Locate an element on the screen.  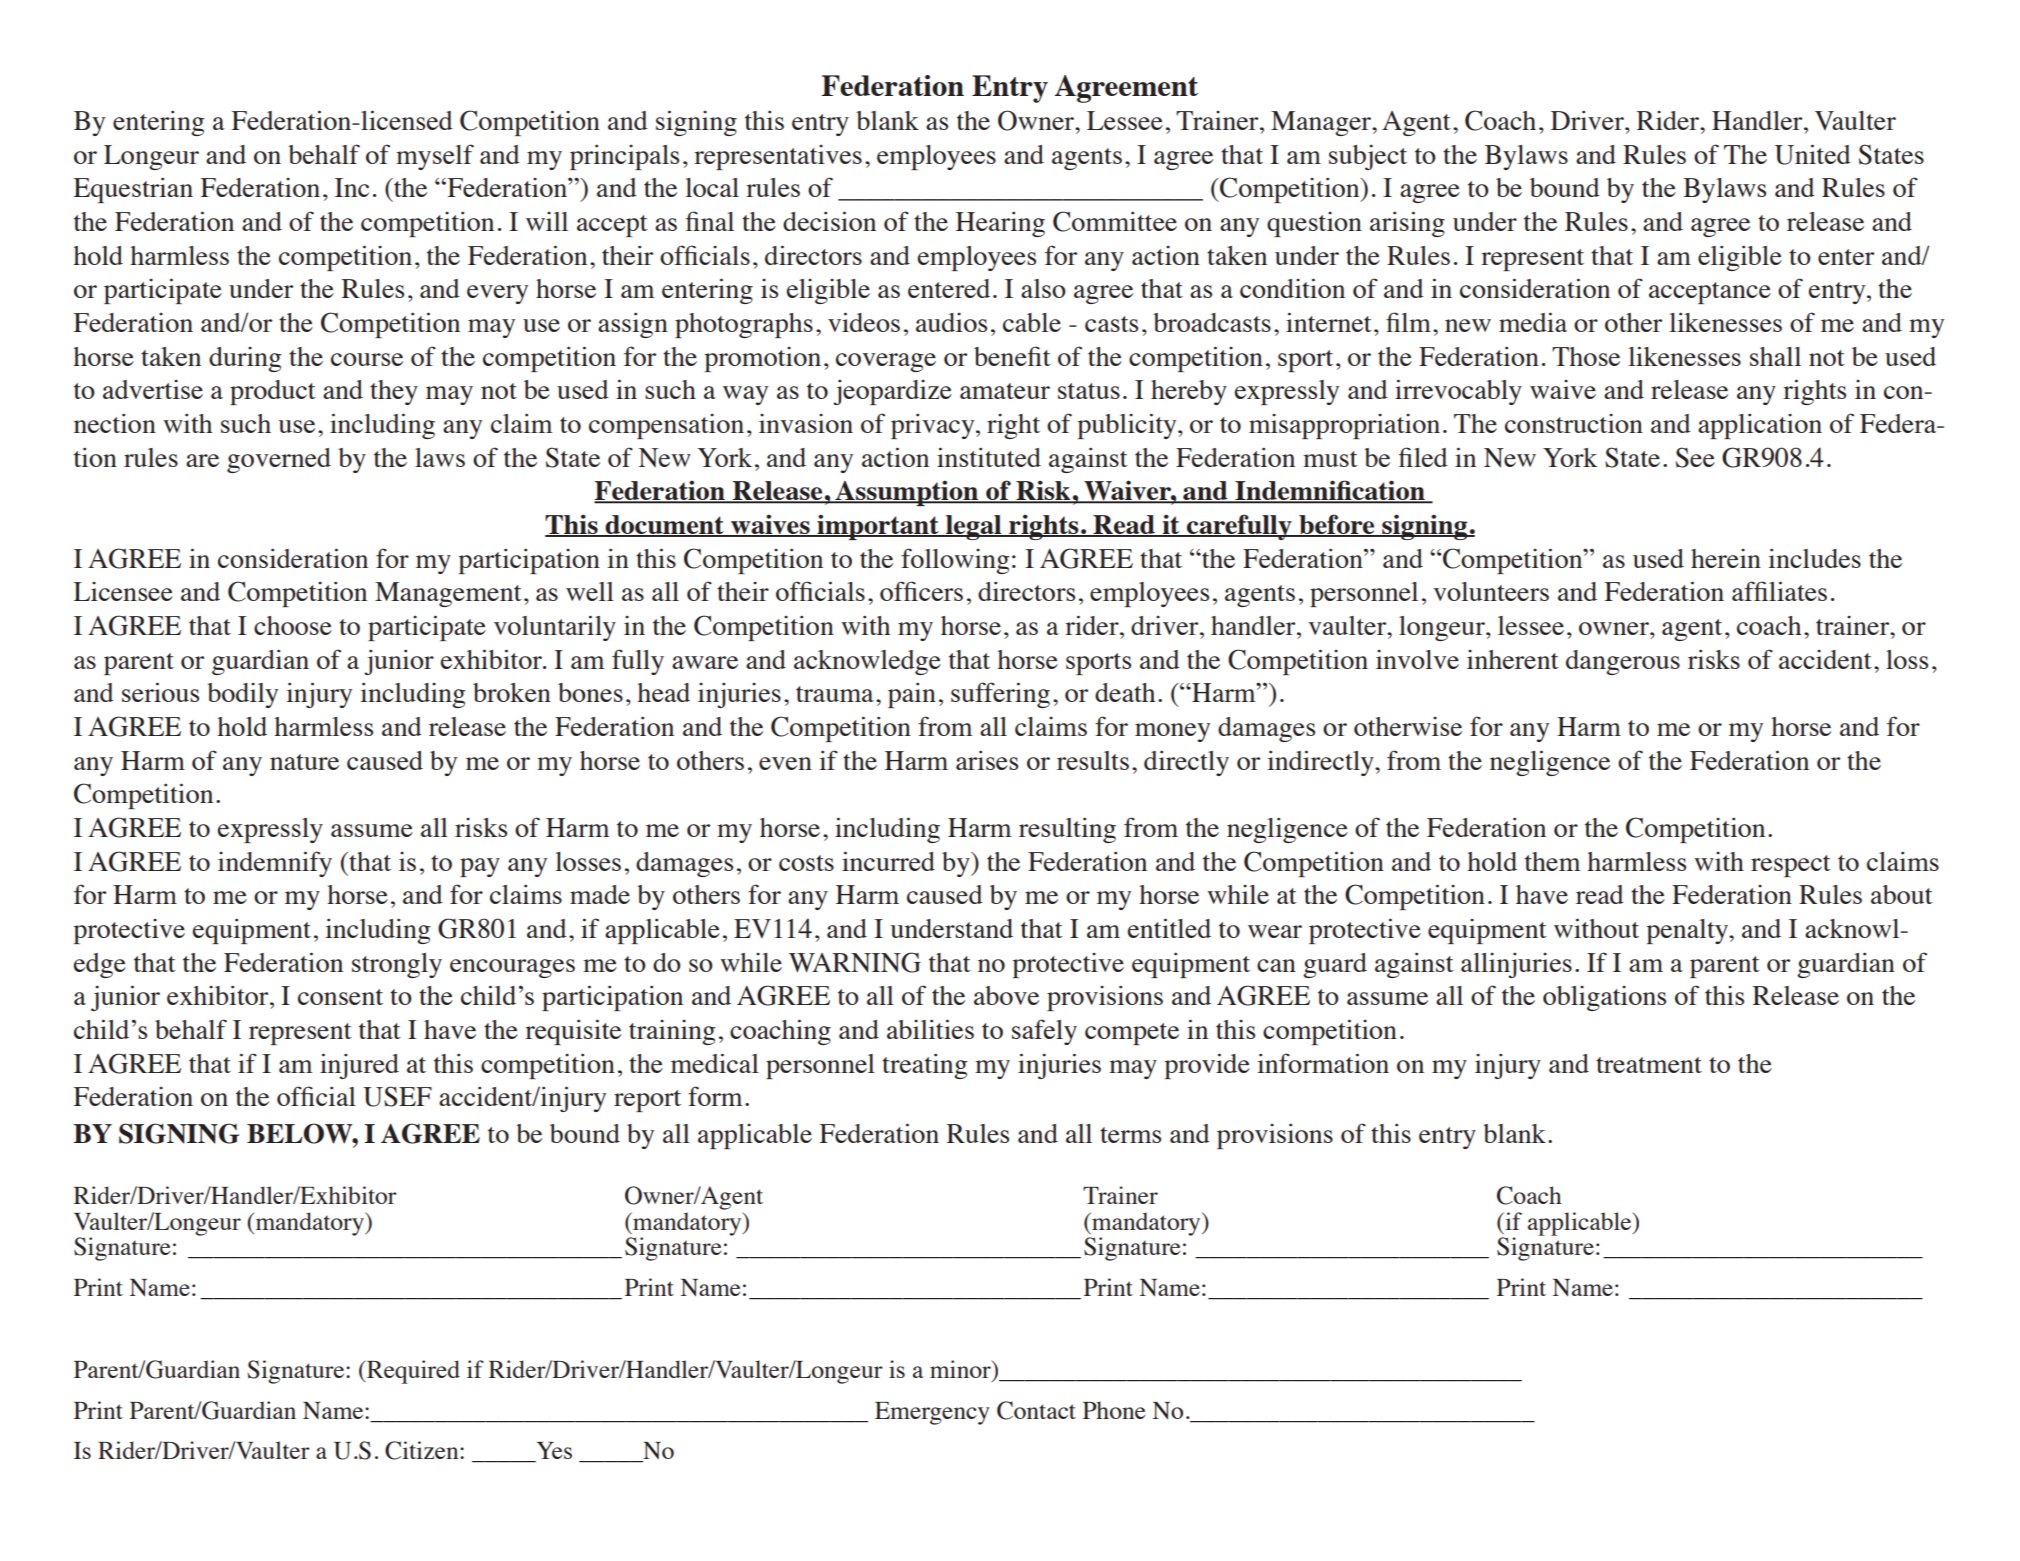
respect is located at coordinates (1791, 866).
